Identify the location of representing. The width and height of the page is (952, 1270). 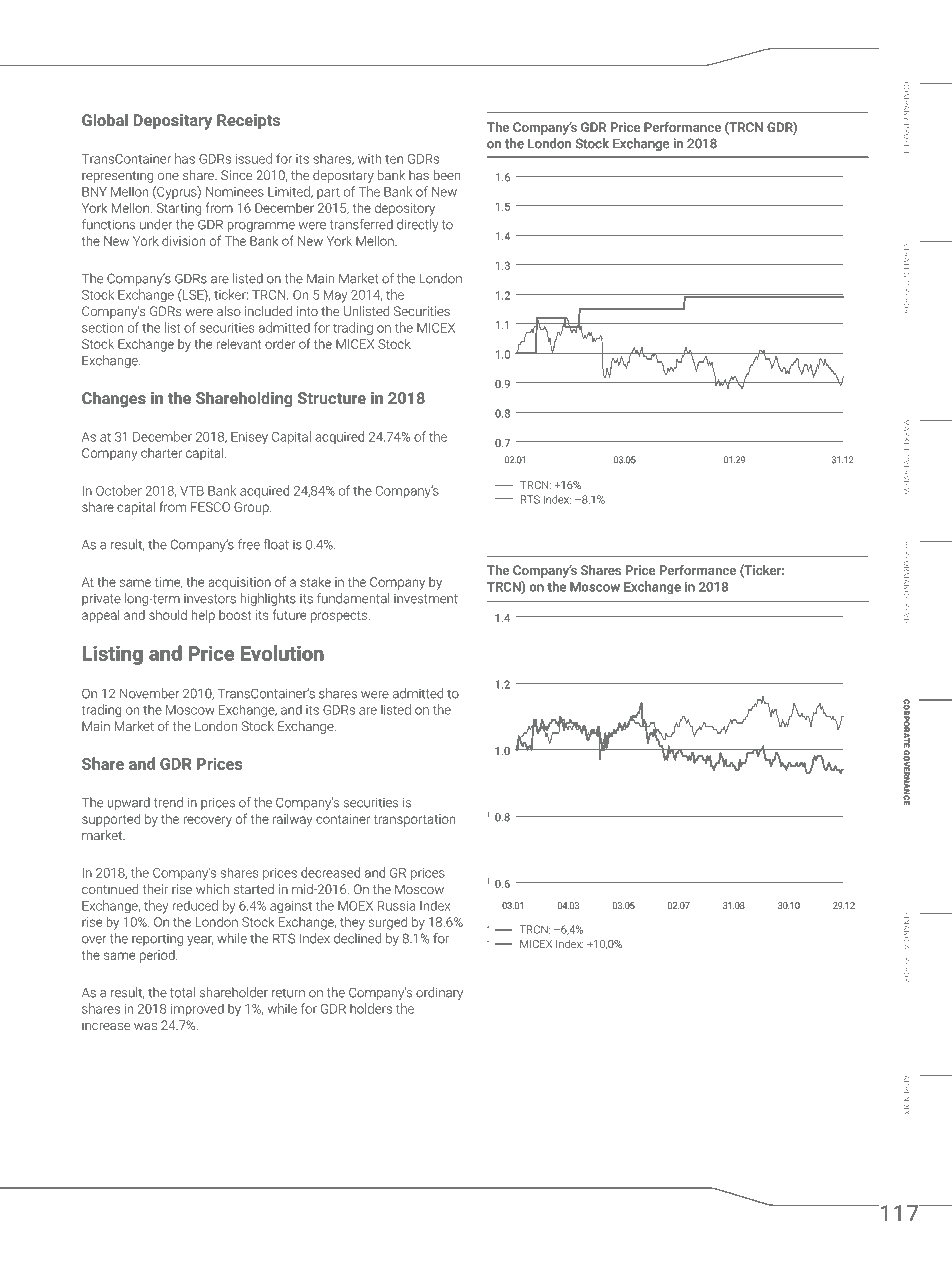
(117, 176).
